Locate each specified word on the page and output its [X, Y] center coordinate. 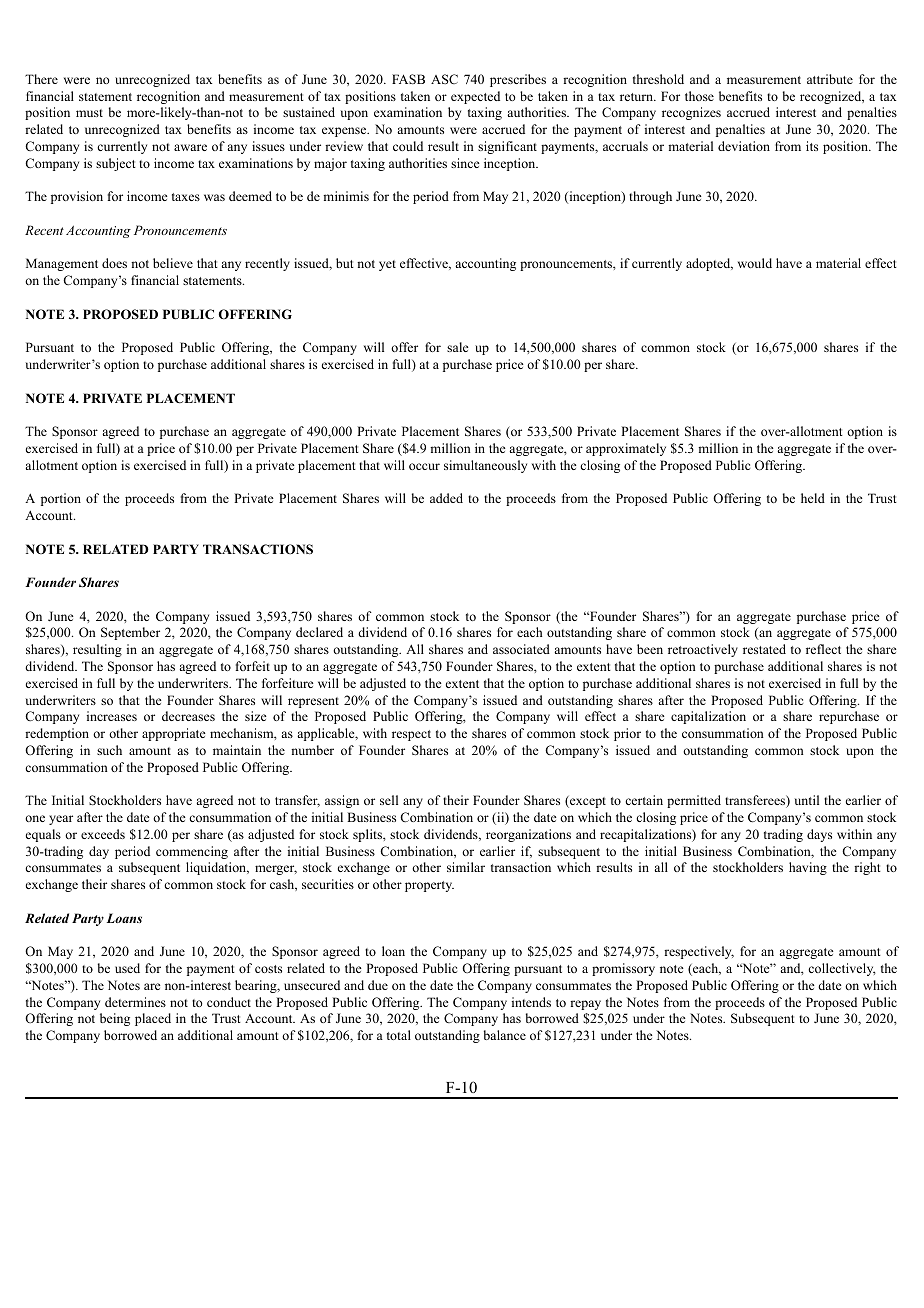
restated [764, 649]
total [399, 1035]
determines [135, 1002]
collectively [842, 969]
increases [112, 716]
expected [475, 97]
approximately [626, 449]
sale [458, 347]
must [89, 113]
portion [61, 499]
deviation [744, 146]
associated [521, 649]
